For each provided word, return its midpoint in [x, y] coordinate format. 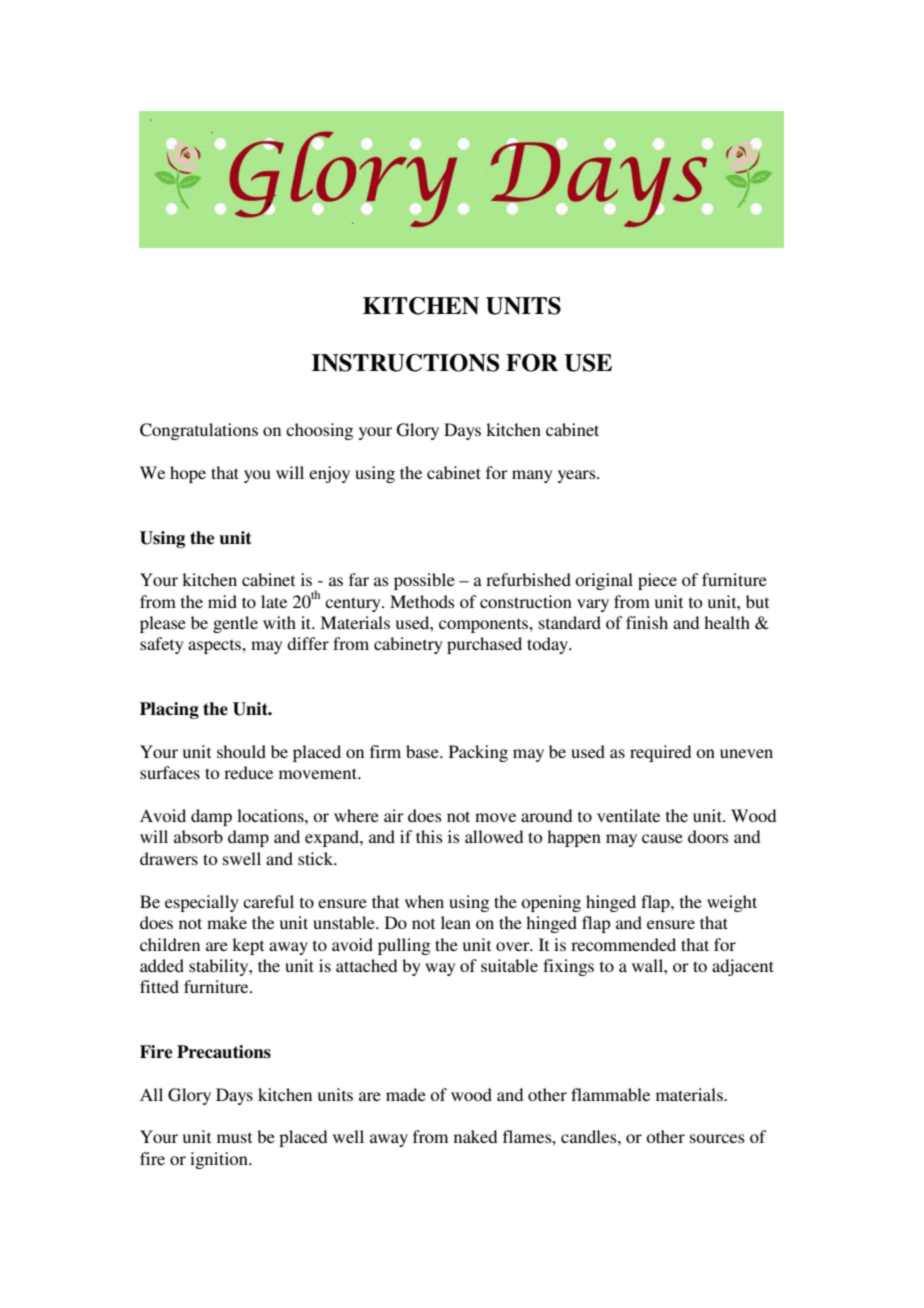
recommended [623, 944]
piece [657, 581]
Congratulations [199, 431]
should [241, 751]
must [234, 1137]
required [660, 753]
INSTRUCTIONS [405, 363]
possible [424, 581]
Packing [478, 753]
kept [248, 946]
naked [475, 1136]
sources [717, 1138]
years [578, 476]
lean [456, 922]
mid [222, 601]
